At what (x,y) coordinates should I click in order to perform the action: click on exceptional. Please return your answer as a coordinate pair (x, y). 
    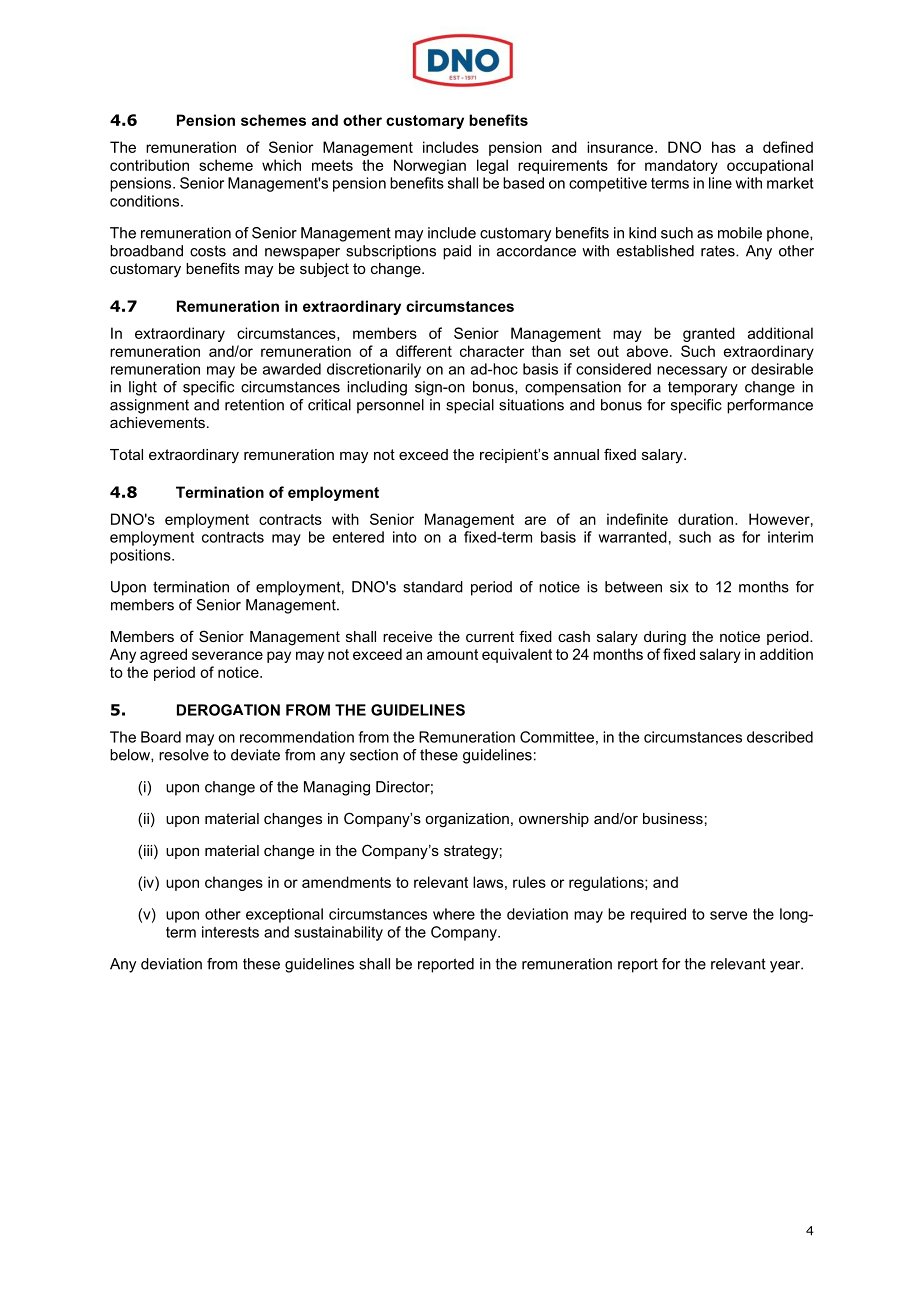
    Looking at the image, I should click on (284, 915).
